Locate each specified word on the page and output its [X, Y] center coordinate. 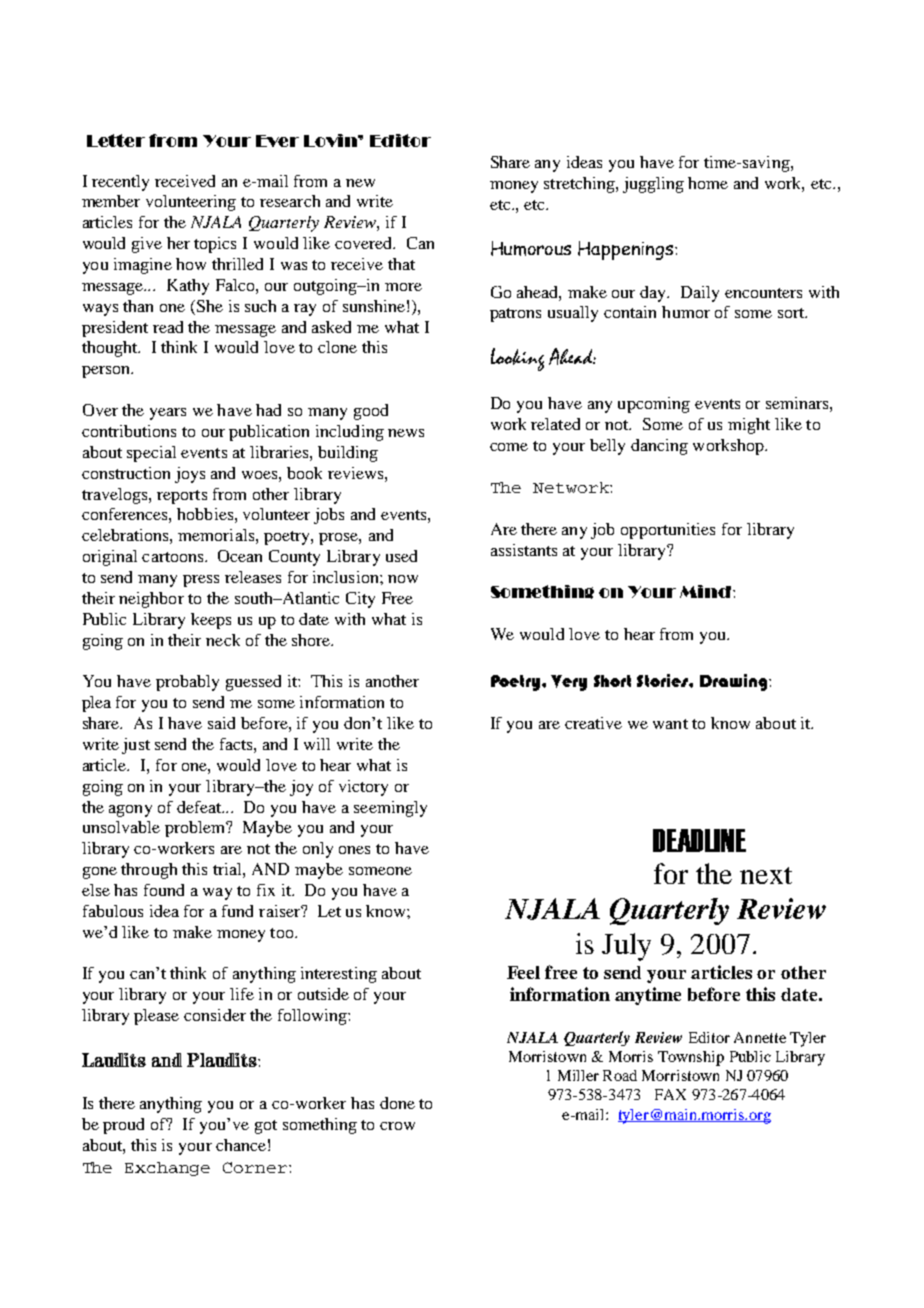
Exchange [167, 1169]
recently [120, 183]
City [360, 600]
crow [397, 1126]
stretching [580, 185]
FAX [670, 1094]
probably [187, 683]
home [708, 183]
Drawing [735, 682]
